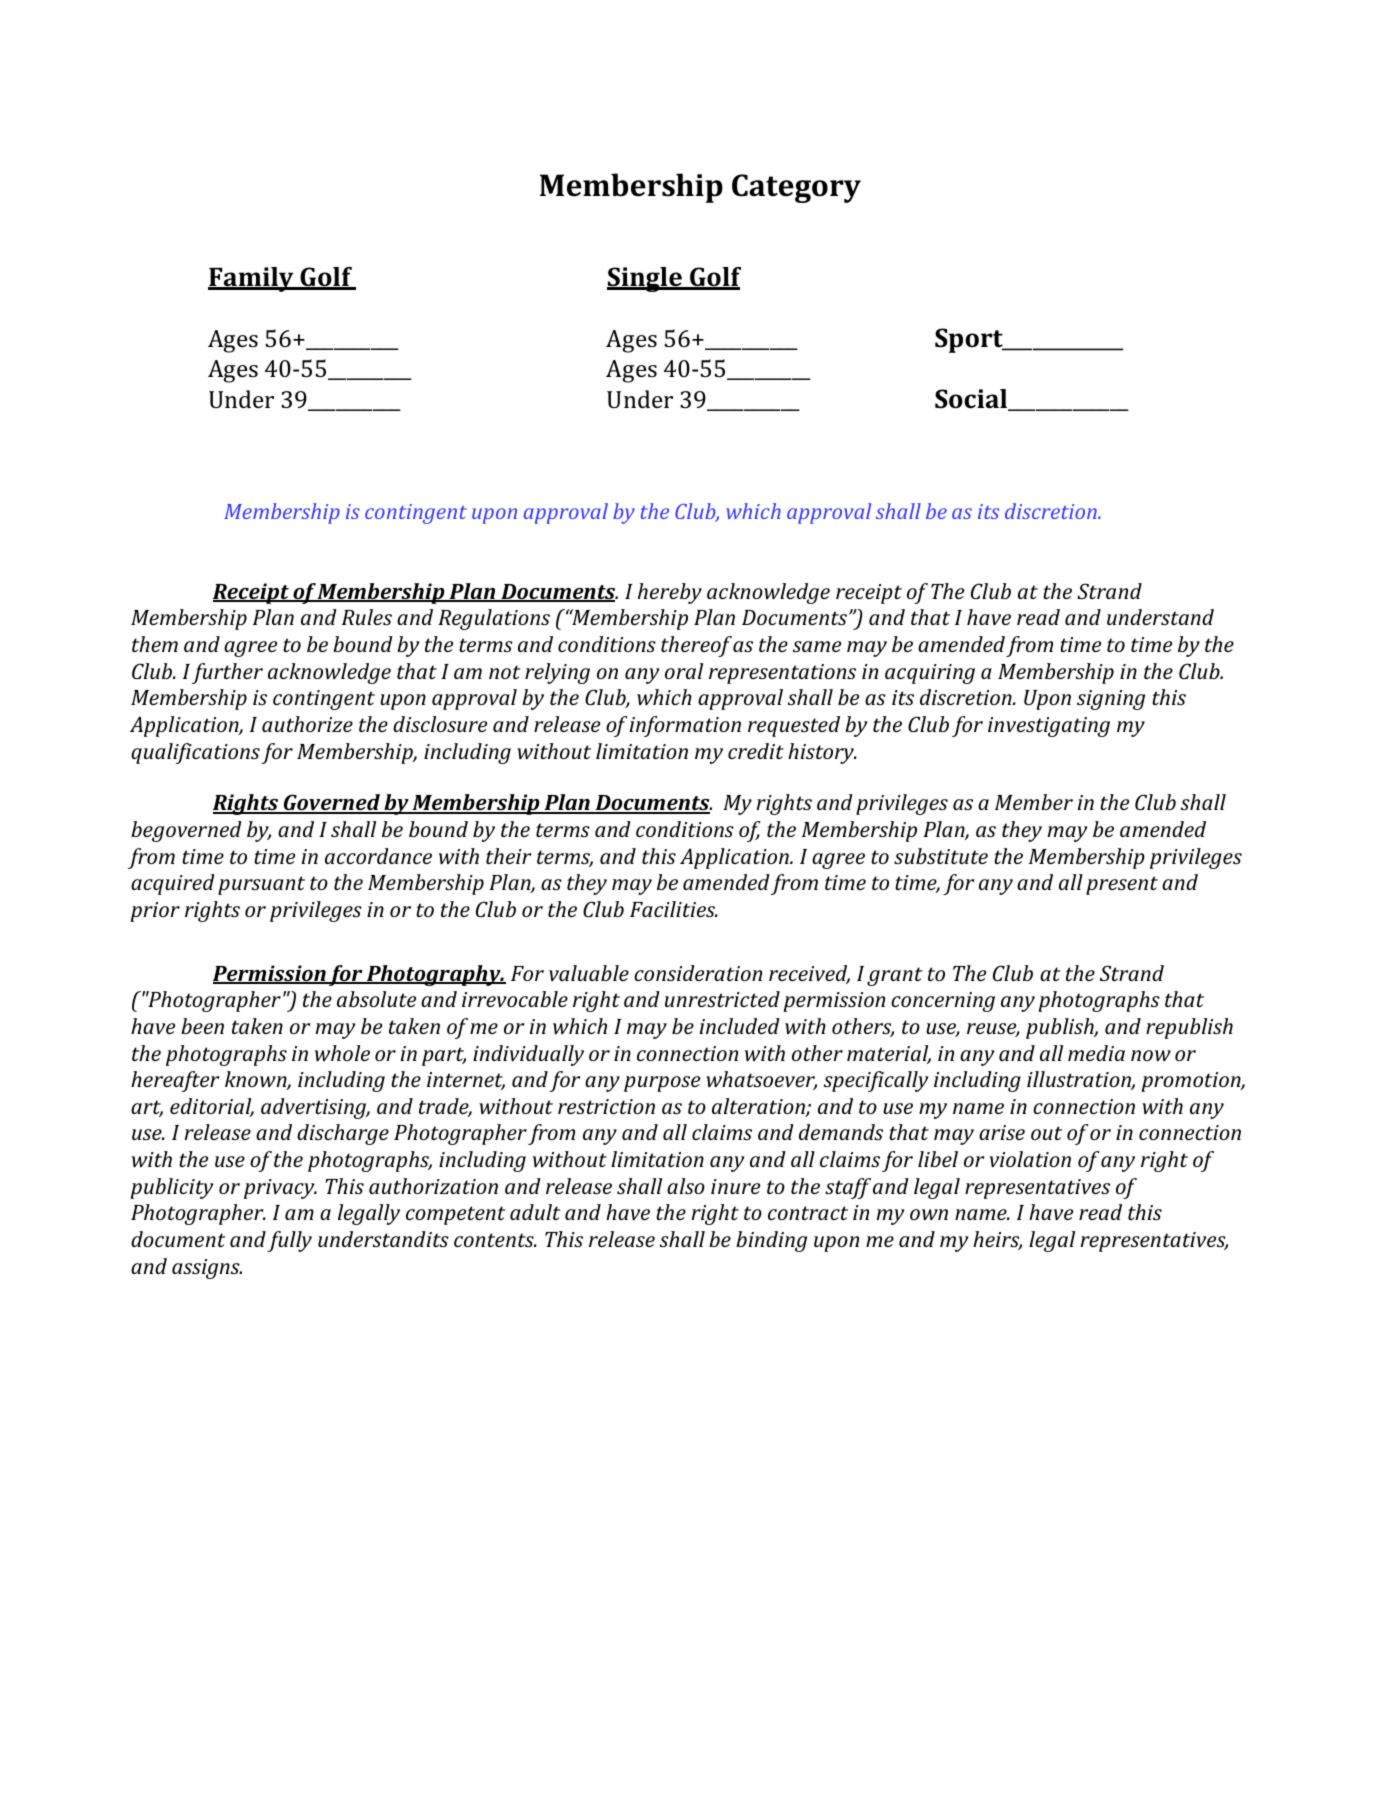 Image resolution: width=1391 pixels, height=1800 pixels. Describe the element at coordinates (796, 188) in the page. I see `Category` at that location.
